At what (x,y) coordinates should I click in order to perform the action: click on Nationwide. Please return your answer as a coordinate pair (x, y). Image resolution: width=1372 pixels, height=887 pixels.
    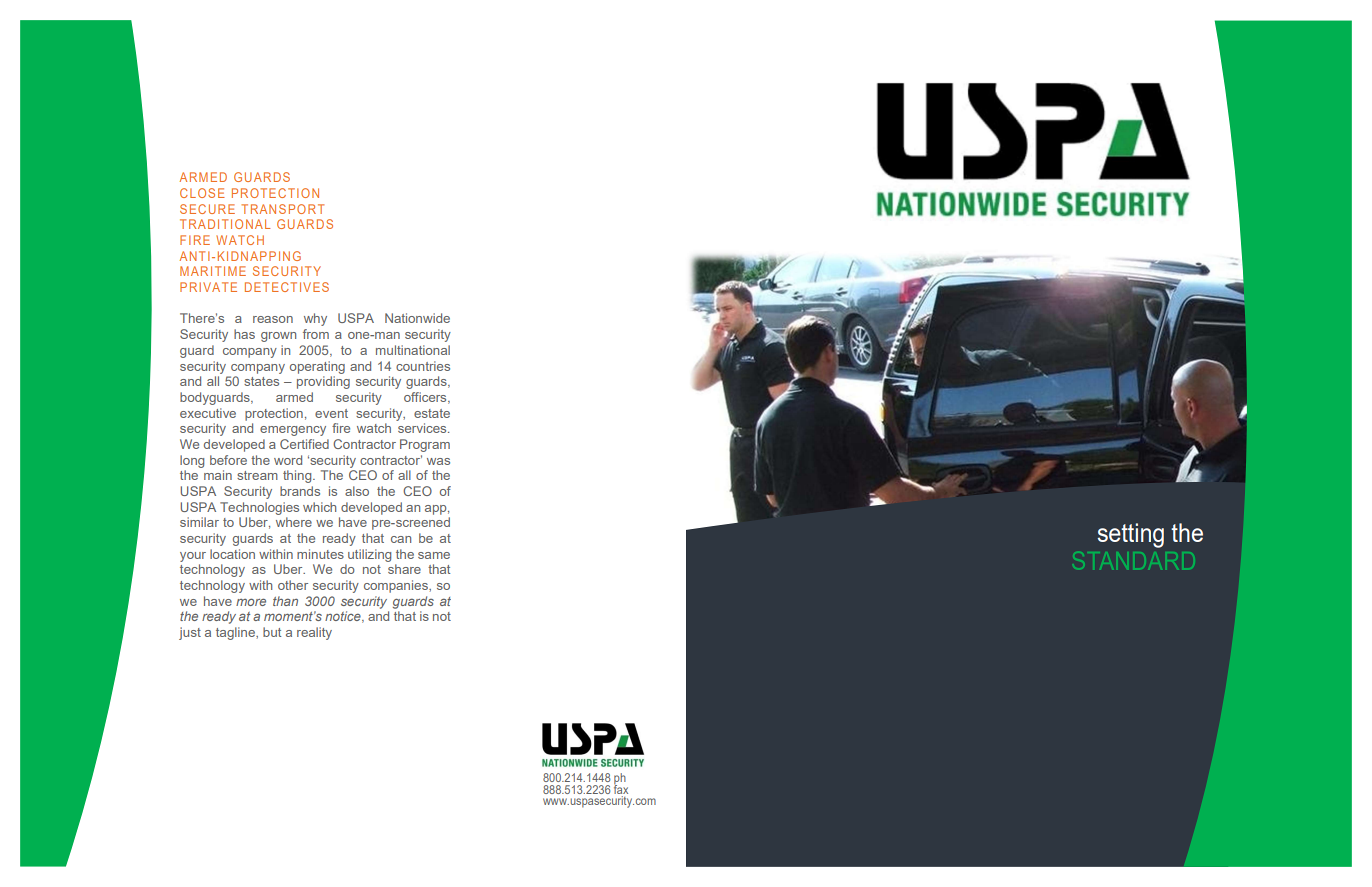
    Looking at the image, I should click on (417, 318).
